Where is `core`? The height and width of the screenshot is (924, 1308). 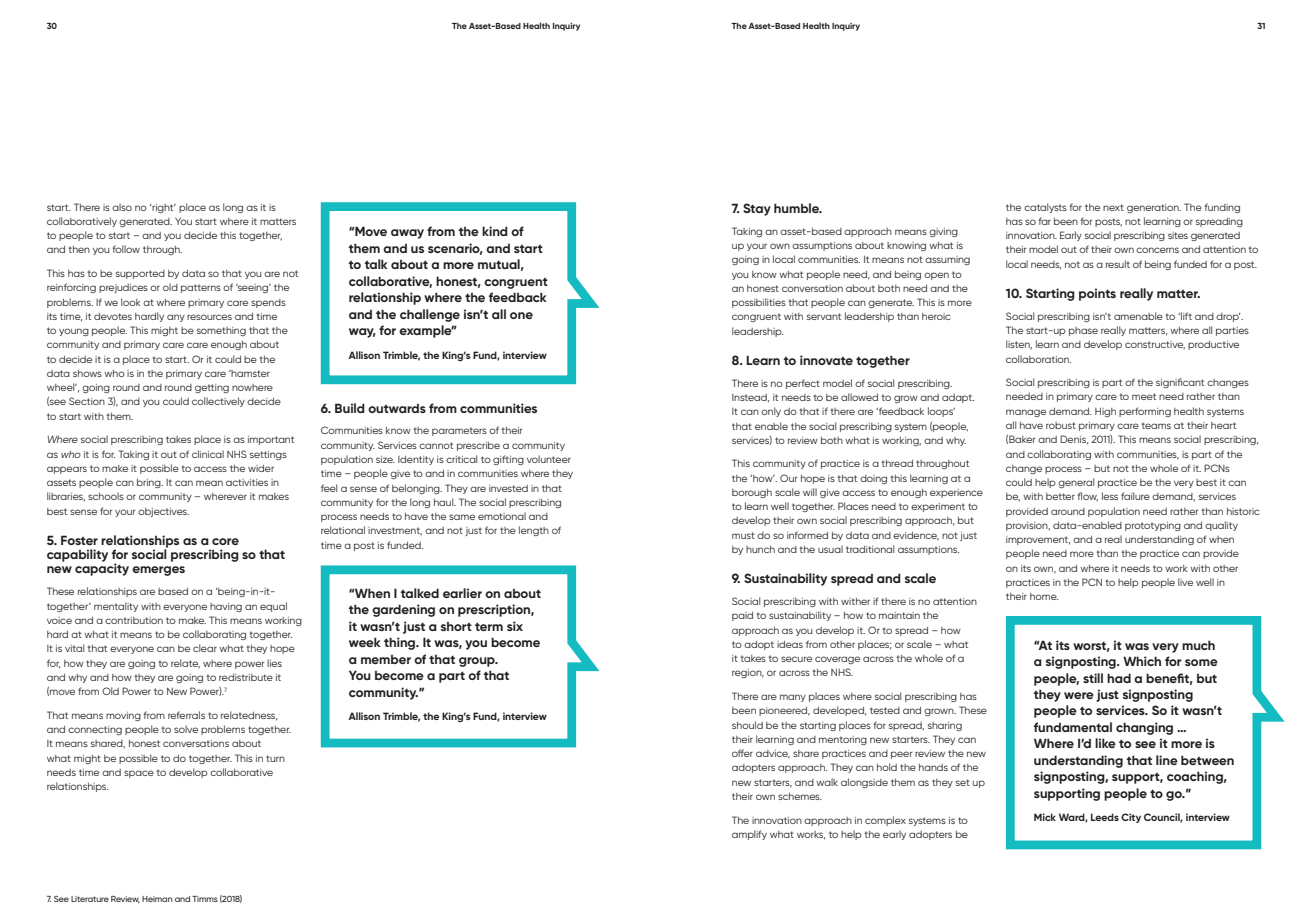 core is located at coordinates (225, 541).
